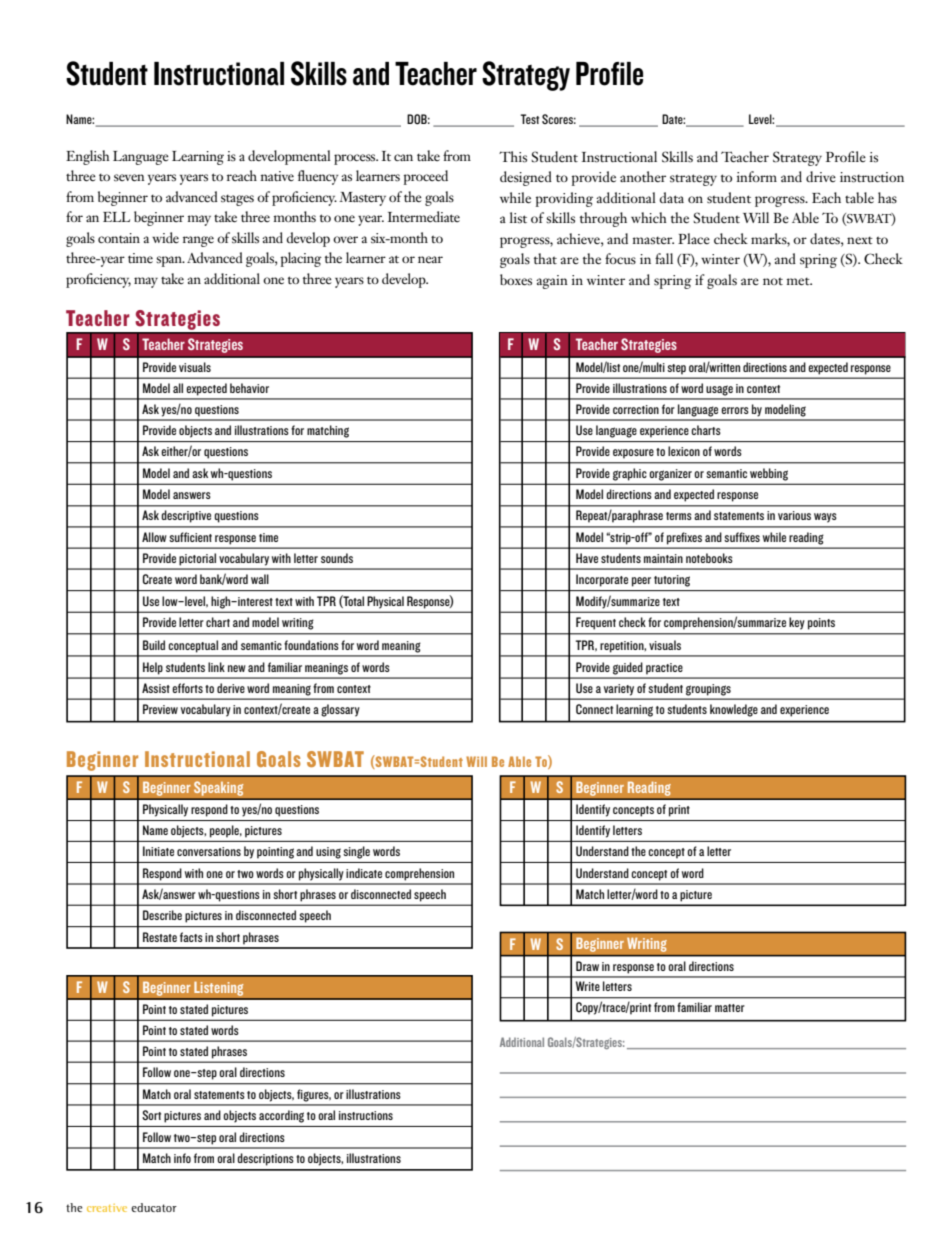  What do you see at coordinates (129, 178) in the image?
I see `seven` at bounding box center [129, 178].
